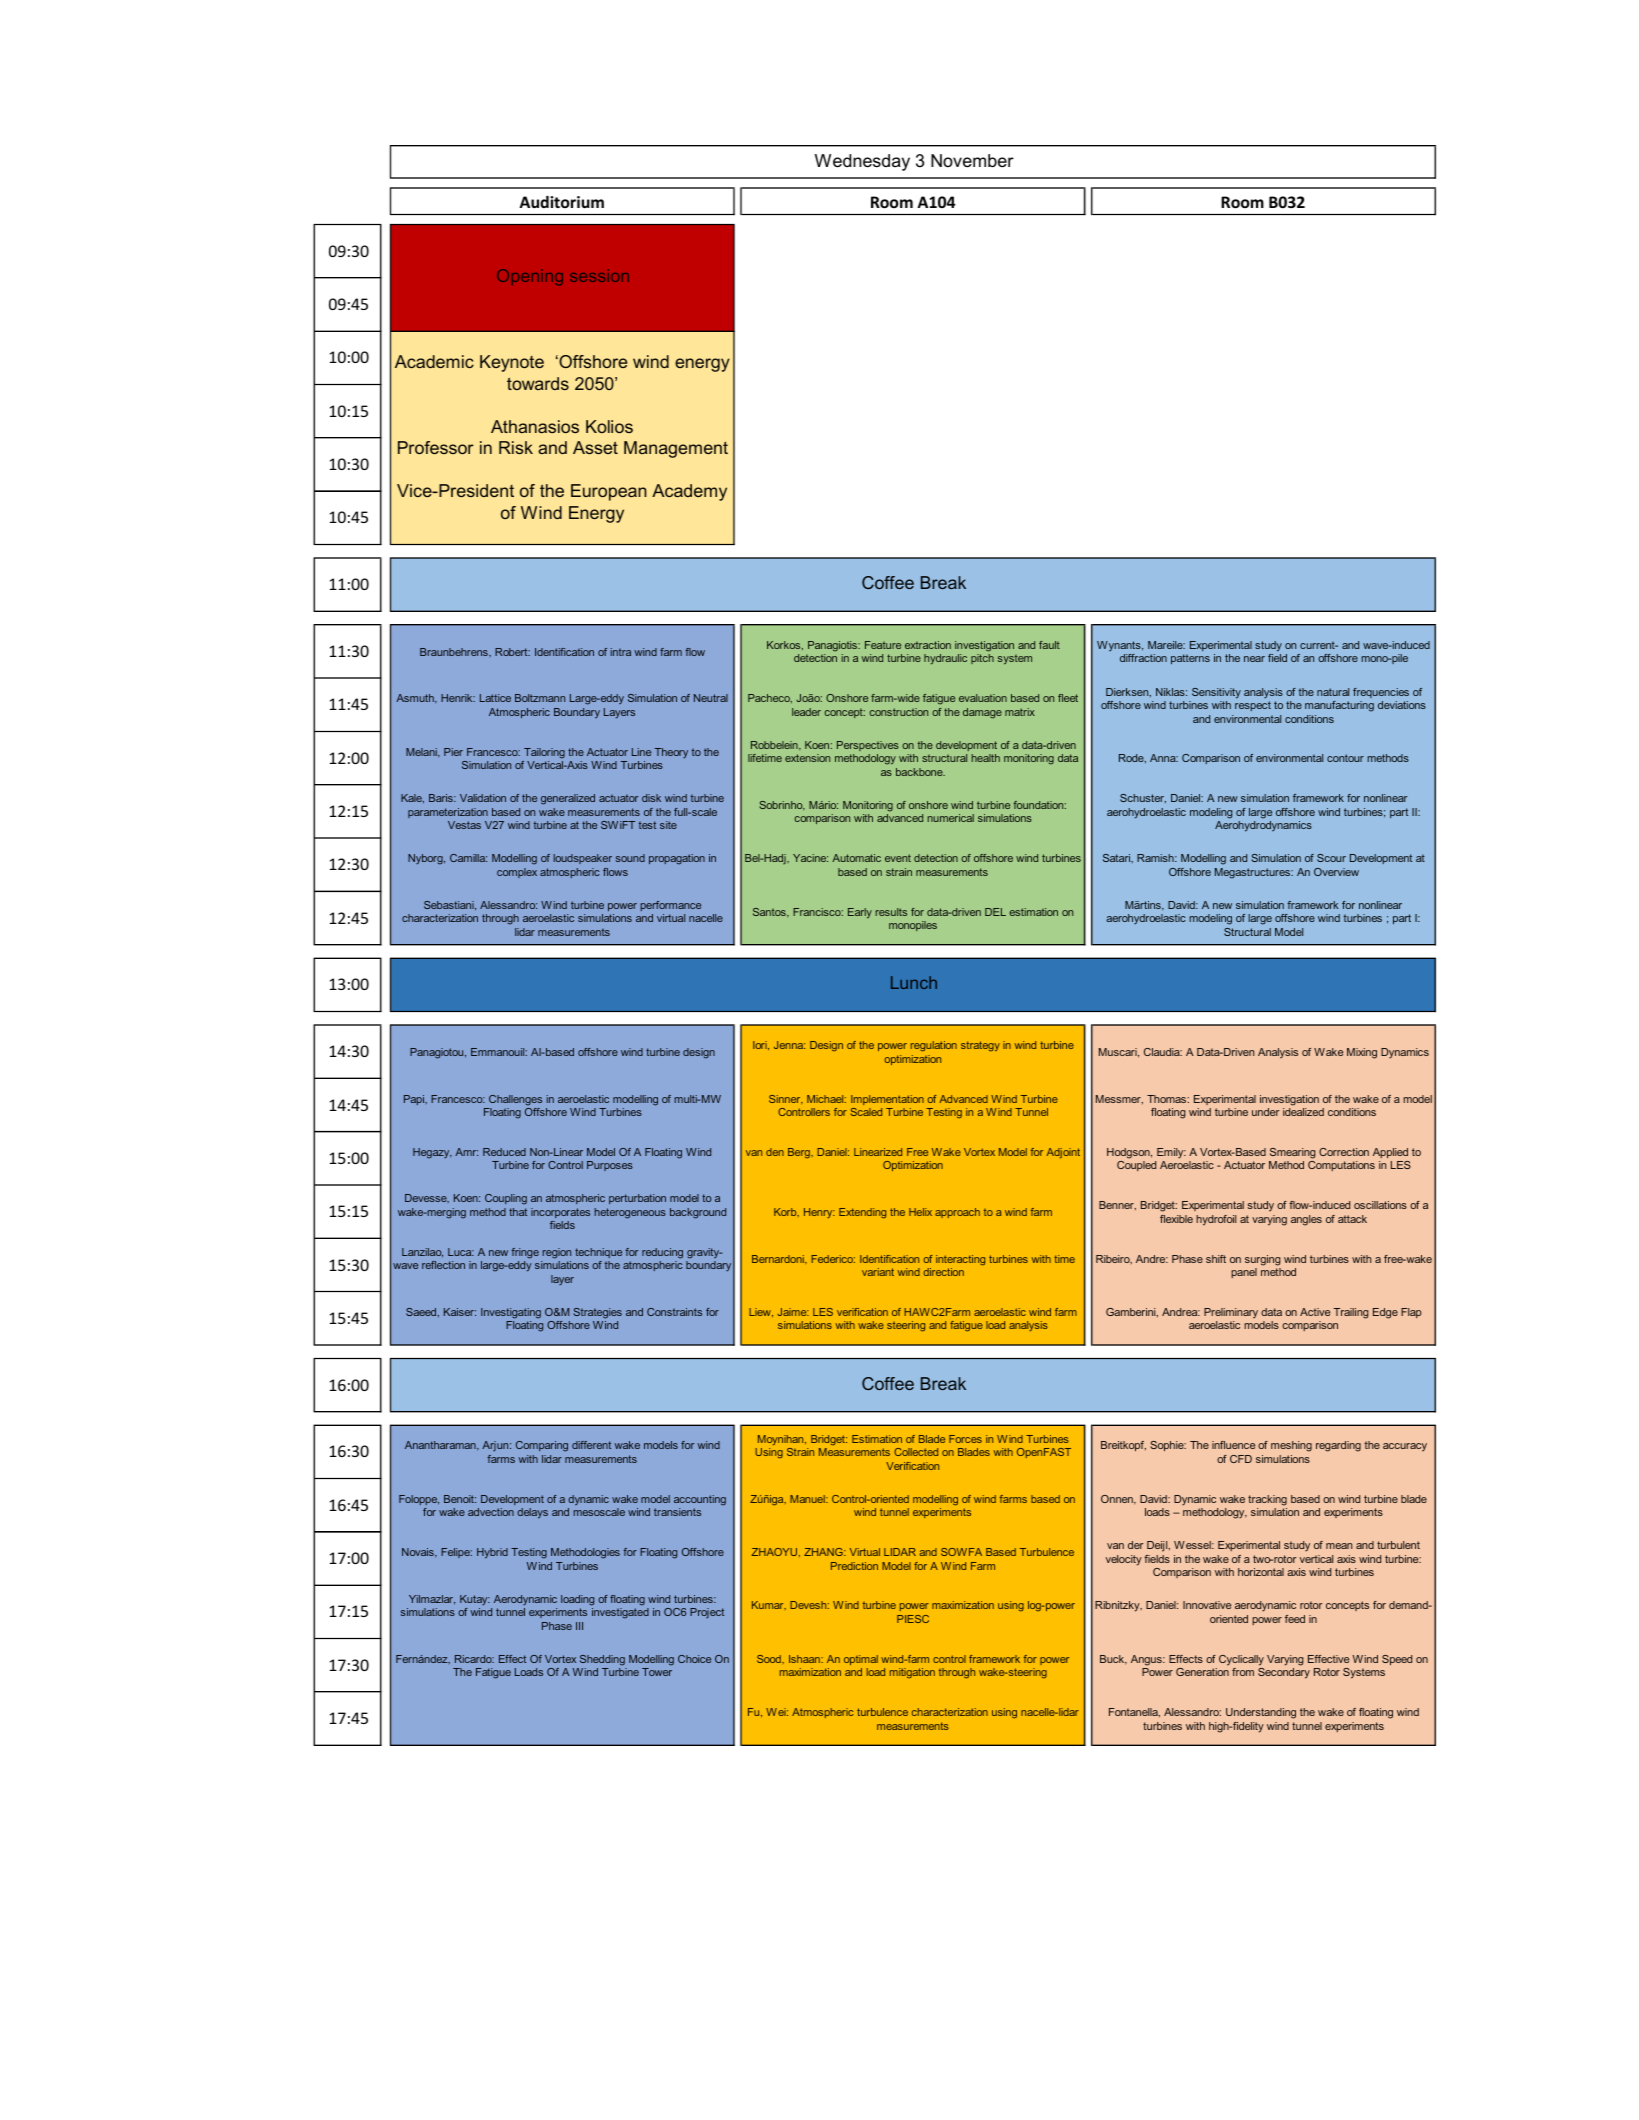  I want to click on November, so click(972, 161).
